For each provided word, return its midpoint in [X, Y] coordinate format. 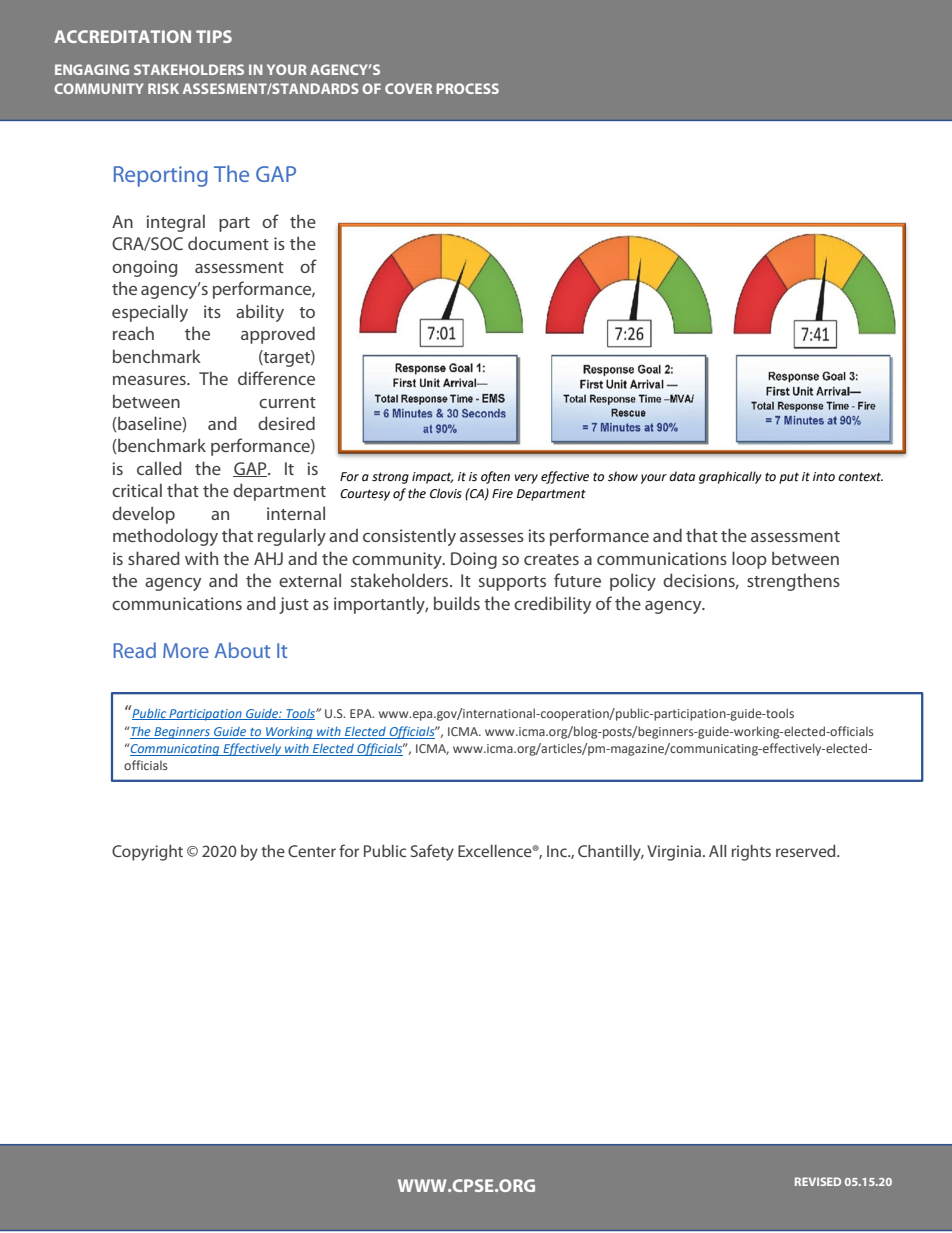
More [186, 650]
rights [751, 853]
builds [457, 603]
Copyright [147, 853]
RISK [163, 88]
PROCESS [468, 88]
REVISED [818, 1181]
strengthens [793, 582]
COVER [408, 88]
